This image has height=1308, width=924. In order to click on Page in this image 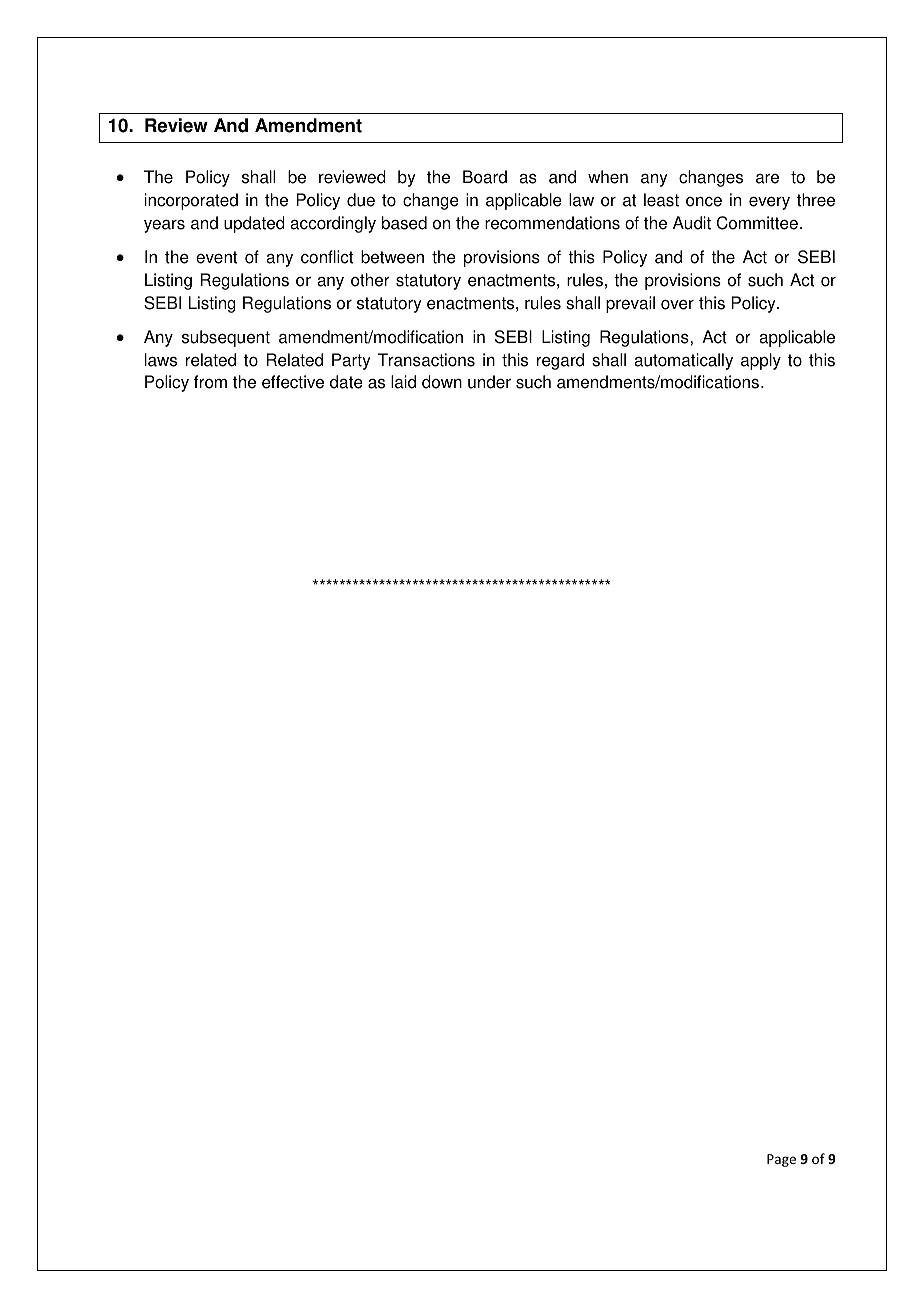, I will do `click(781, 1160)`.
